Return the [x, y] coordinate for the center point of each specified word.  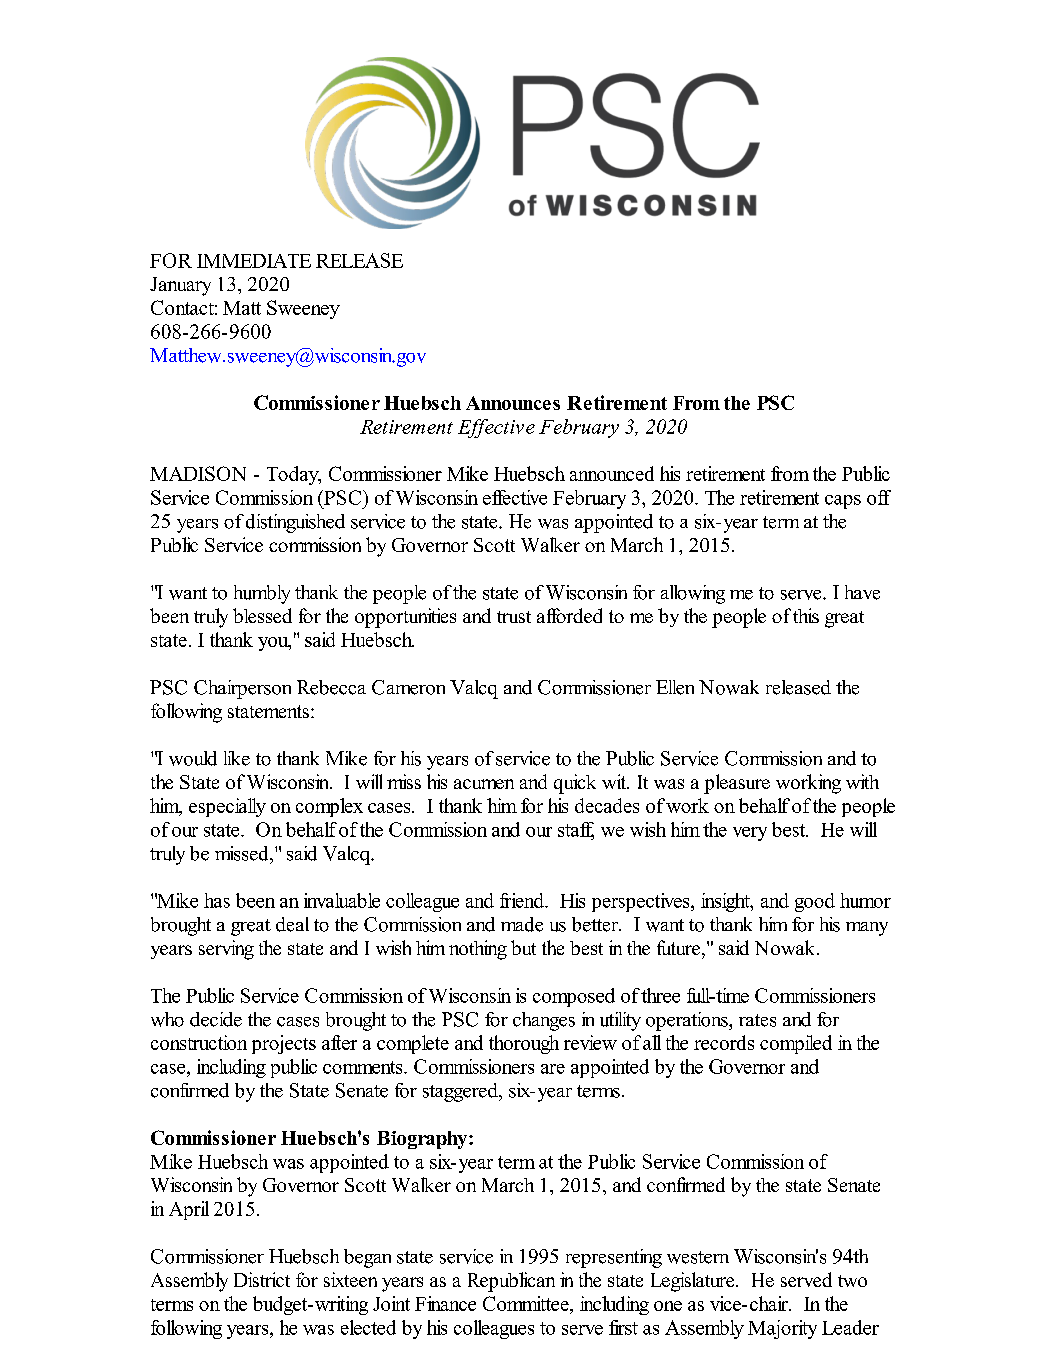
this [806, 615]
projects [284, 1044]
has [217, 900]
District [262, 1279]
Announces [513, 403]
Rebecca [331, 687]
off [879, 497]
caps [843, 502]
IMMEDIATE [254, 261]
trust [514, 617]
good [815, 902]
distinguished [295, 523]
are [553, 1069]
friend [523, 900]
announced [612, 473]
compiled [796, 1044]
